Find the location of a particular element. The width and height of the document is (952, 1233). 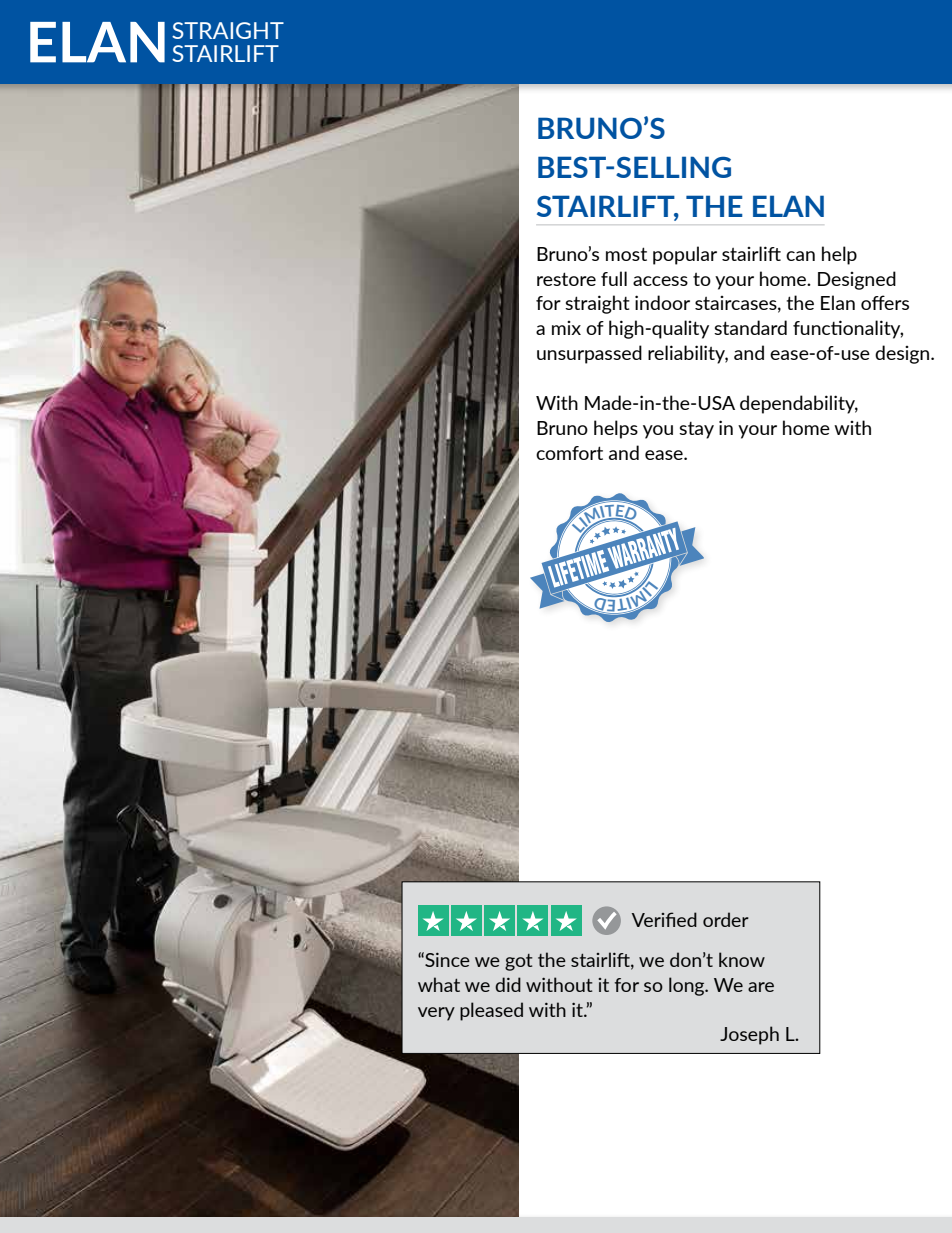

stay is located at coordinates (696, 430).
